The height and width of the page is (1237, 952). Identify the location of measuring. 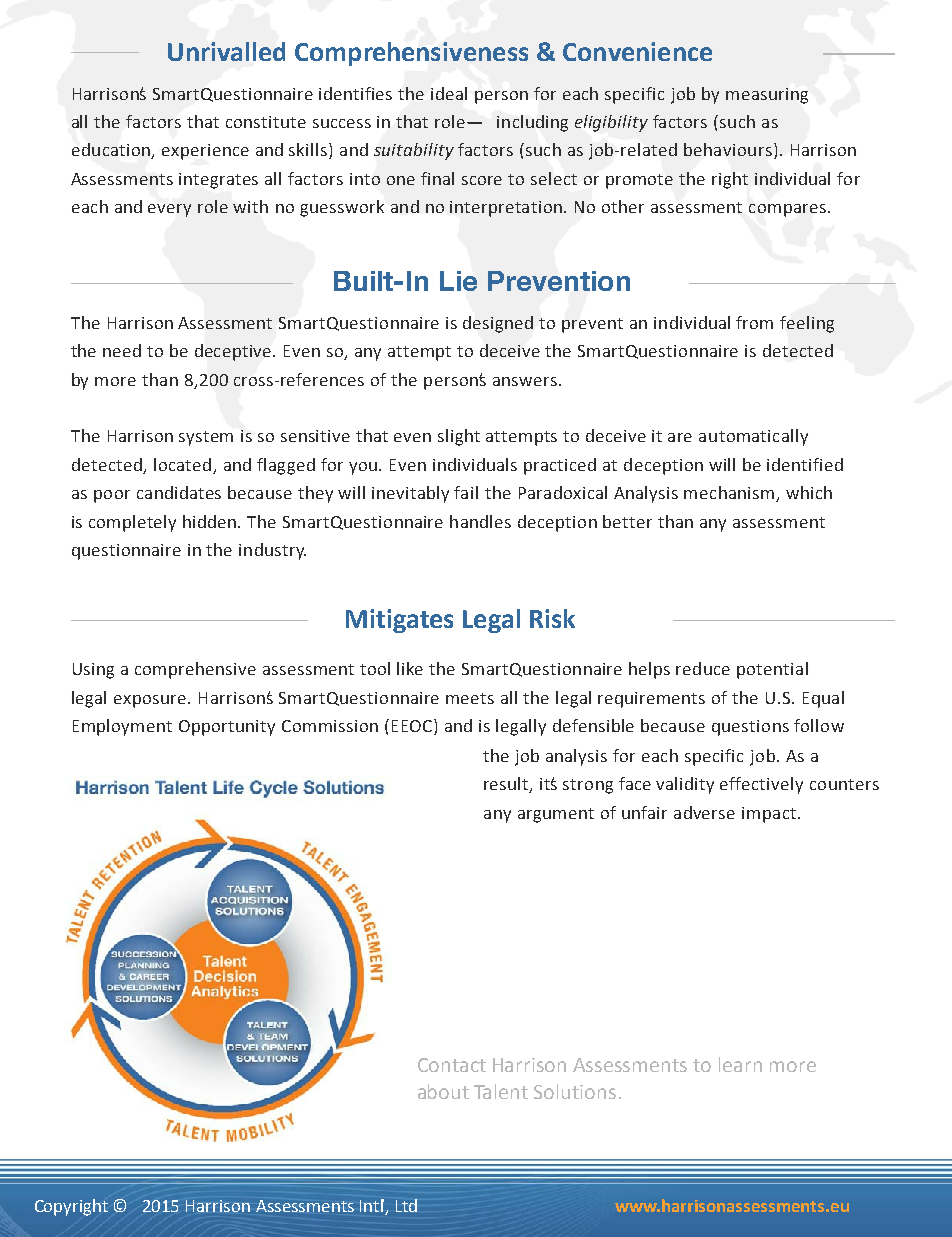
(767, 96).
